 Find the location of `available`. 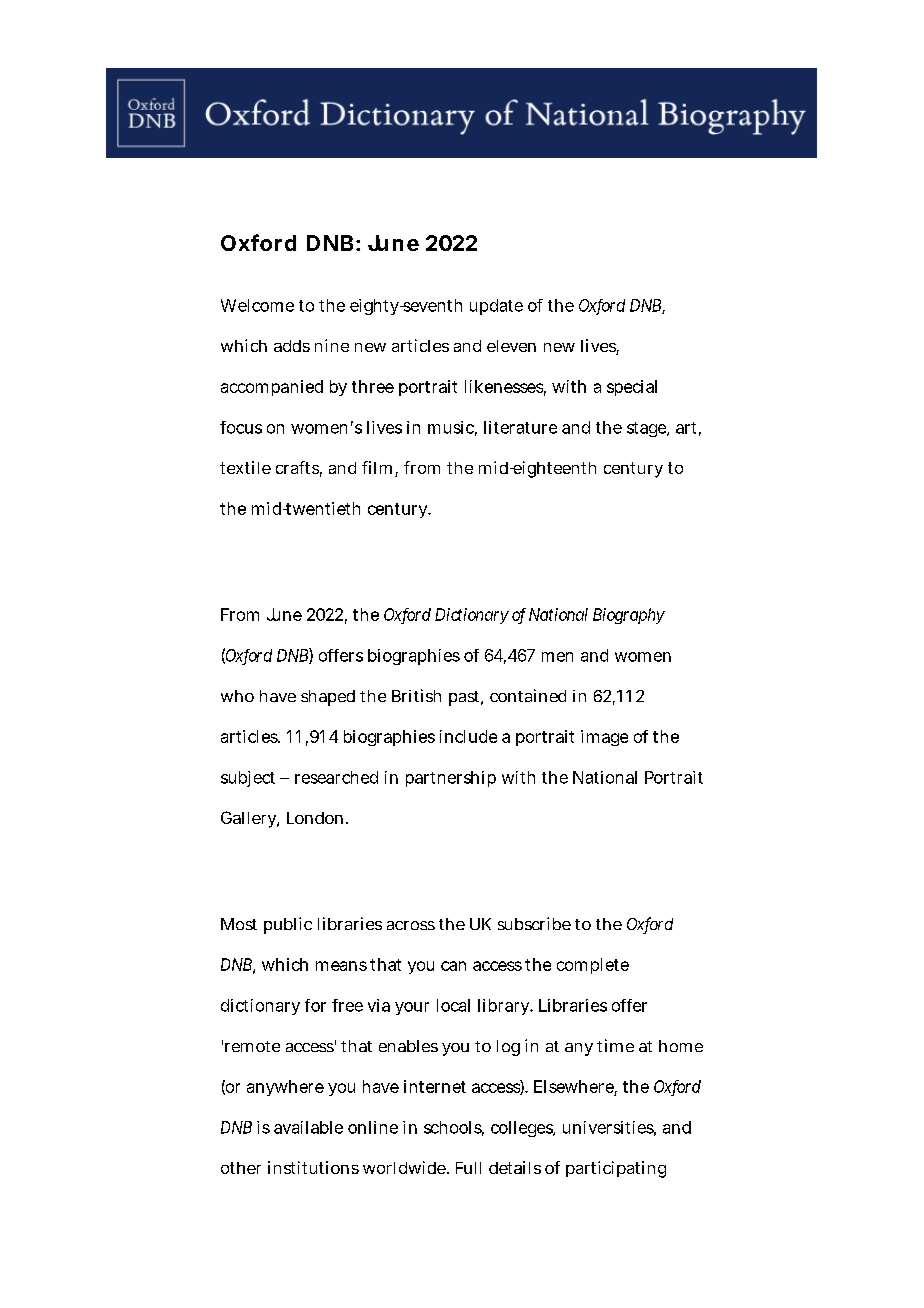

available is located at coordinates (308, 1127).
